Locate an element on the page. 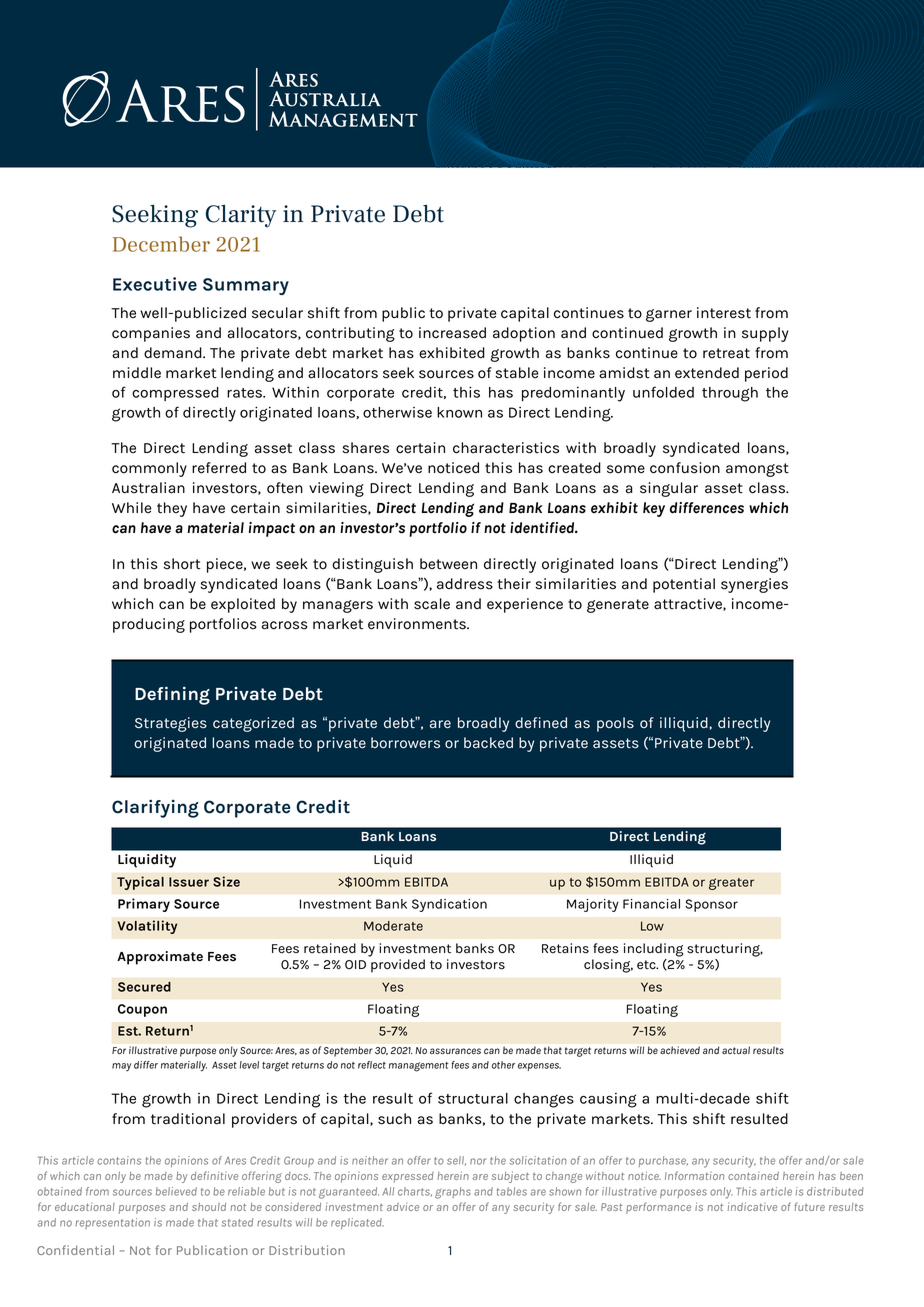  December is located at coordinates (161, 244).
